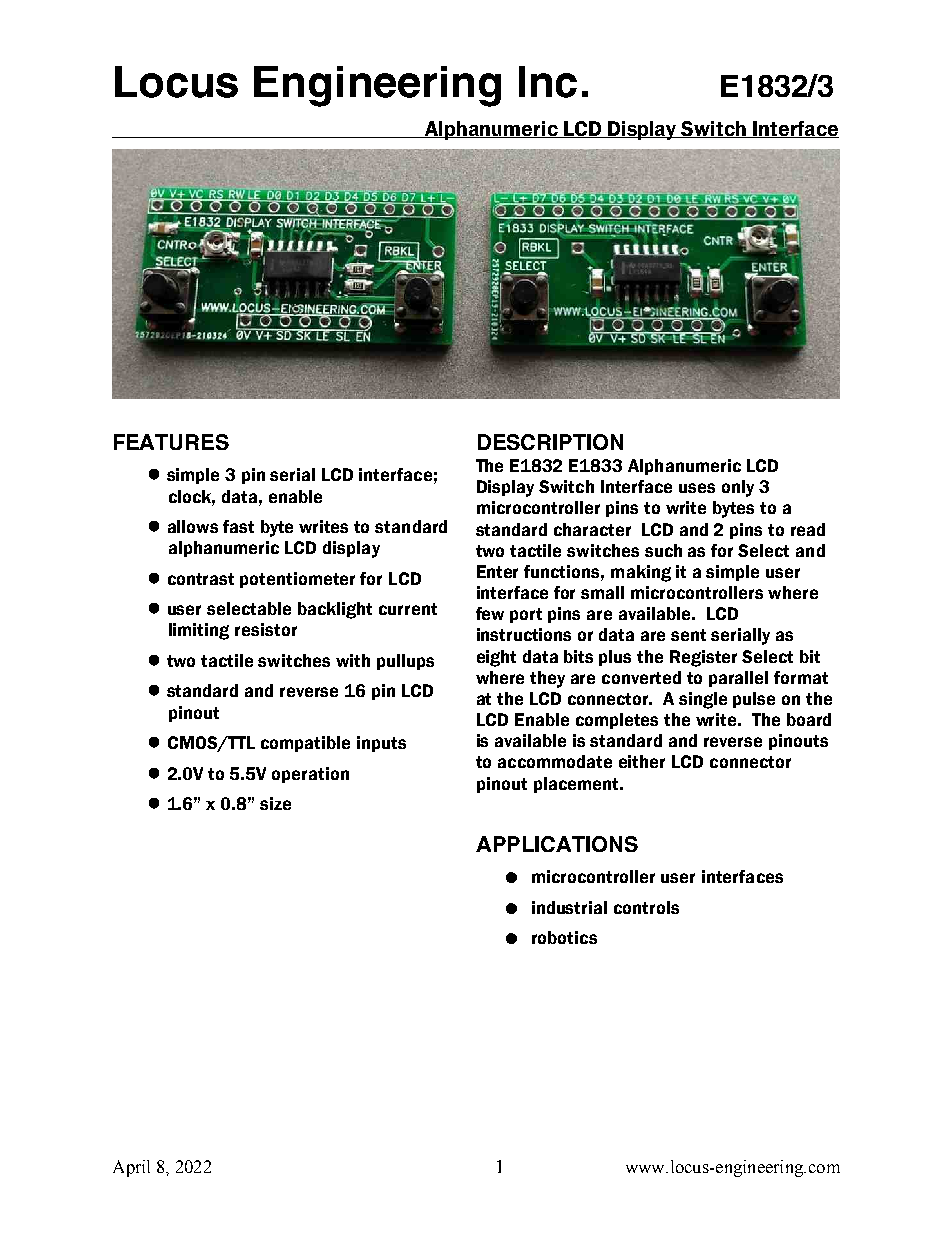 The height and width of the page is (1233, 952). I want to click on only, so click(738, 488).
